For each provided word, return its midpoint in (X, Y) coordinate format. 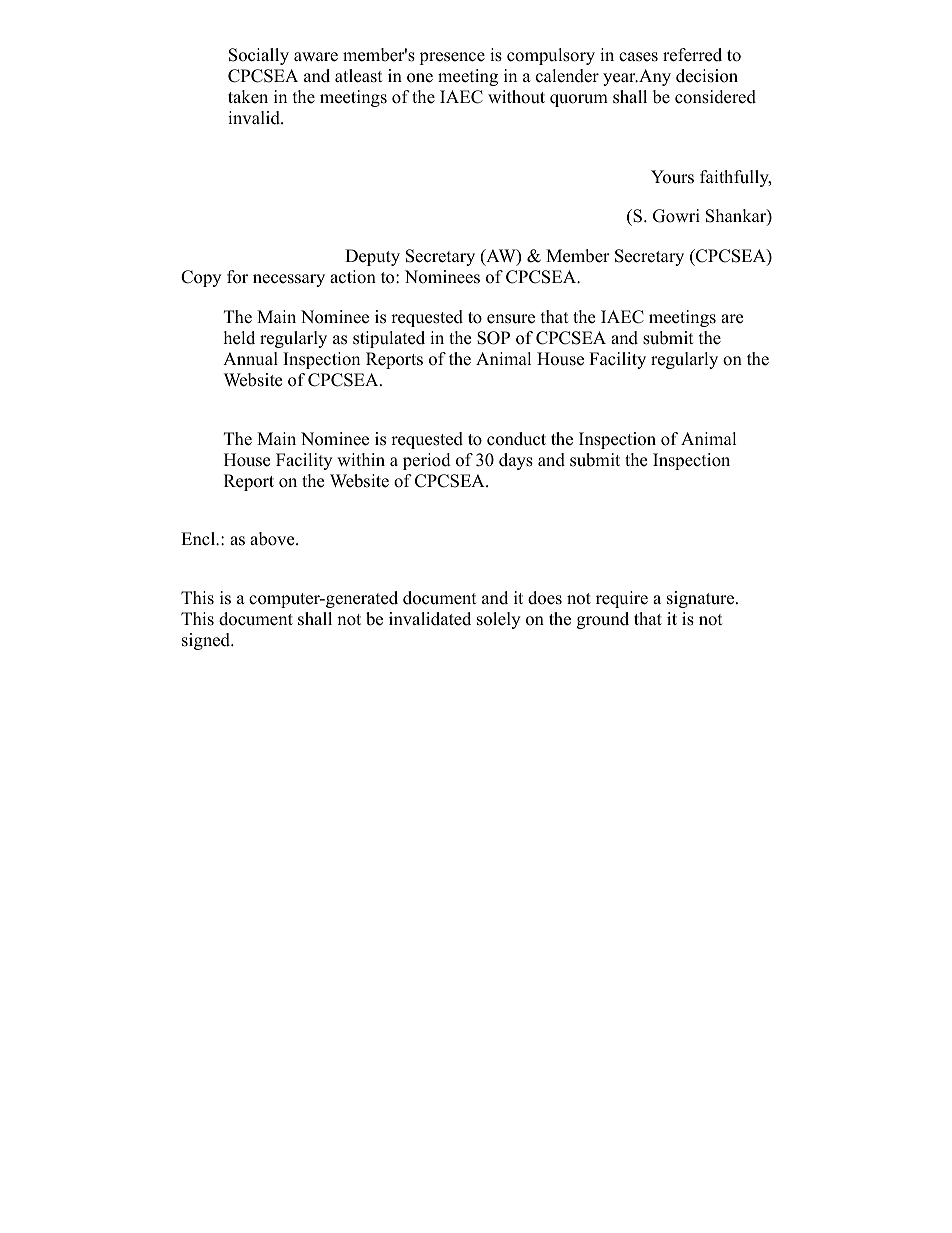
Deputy (372, 257)
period (427, 461)
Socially (259, 56)
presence (452, 58)
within (361, 459)
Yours (672, 177)
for (237, 277)
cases (638, 57)
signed (207, 641)
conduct (516, 439)
